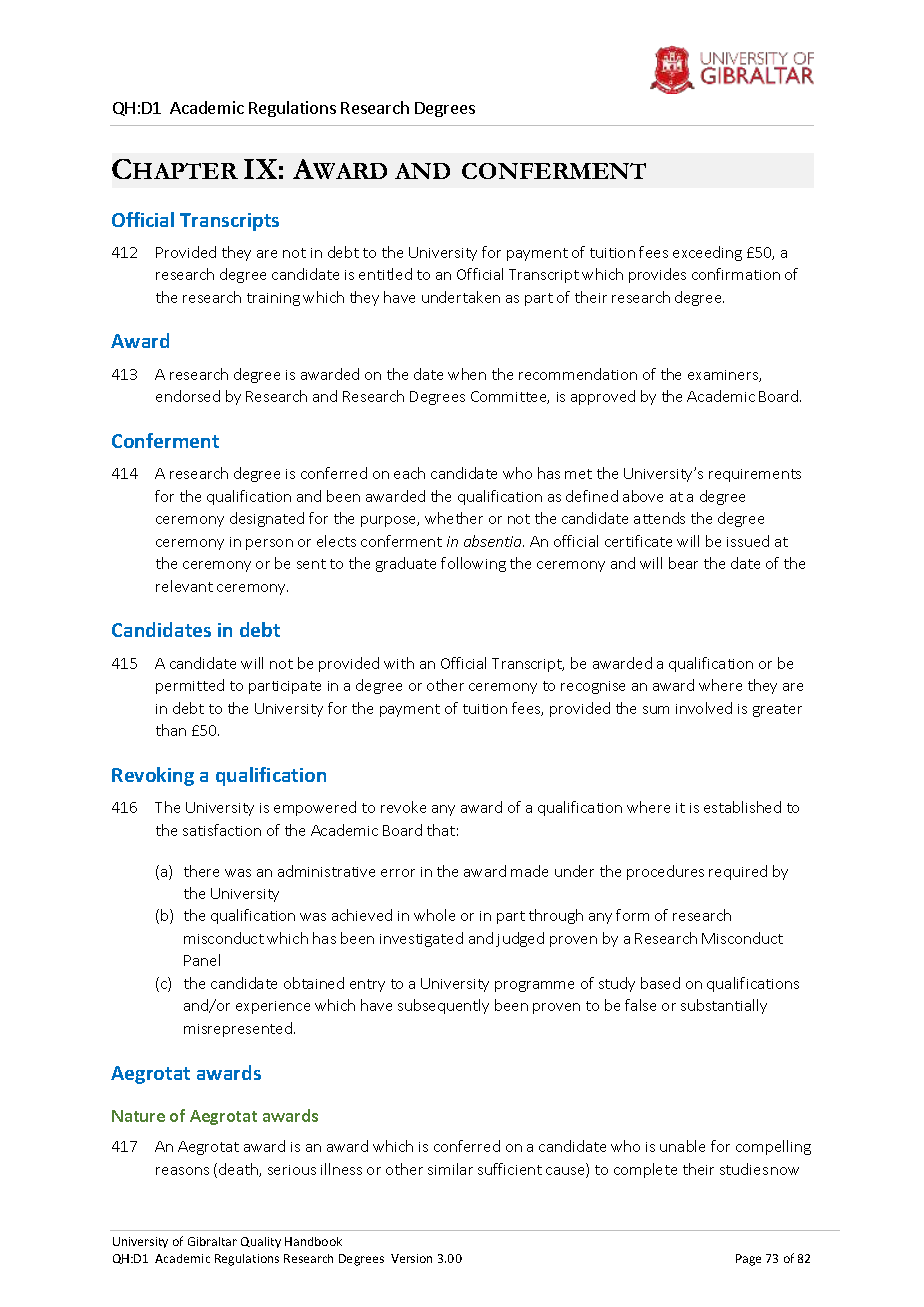  I want to click on confirmation, so click(736, 274).
